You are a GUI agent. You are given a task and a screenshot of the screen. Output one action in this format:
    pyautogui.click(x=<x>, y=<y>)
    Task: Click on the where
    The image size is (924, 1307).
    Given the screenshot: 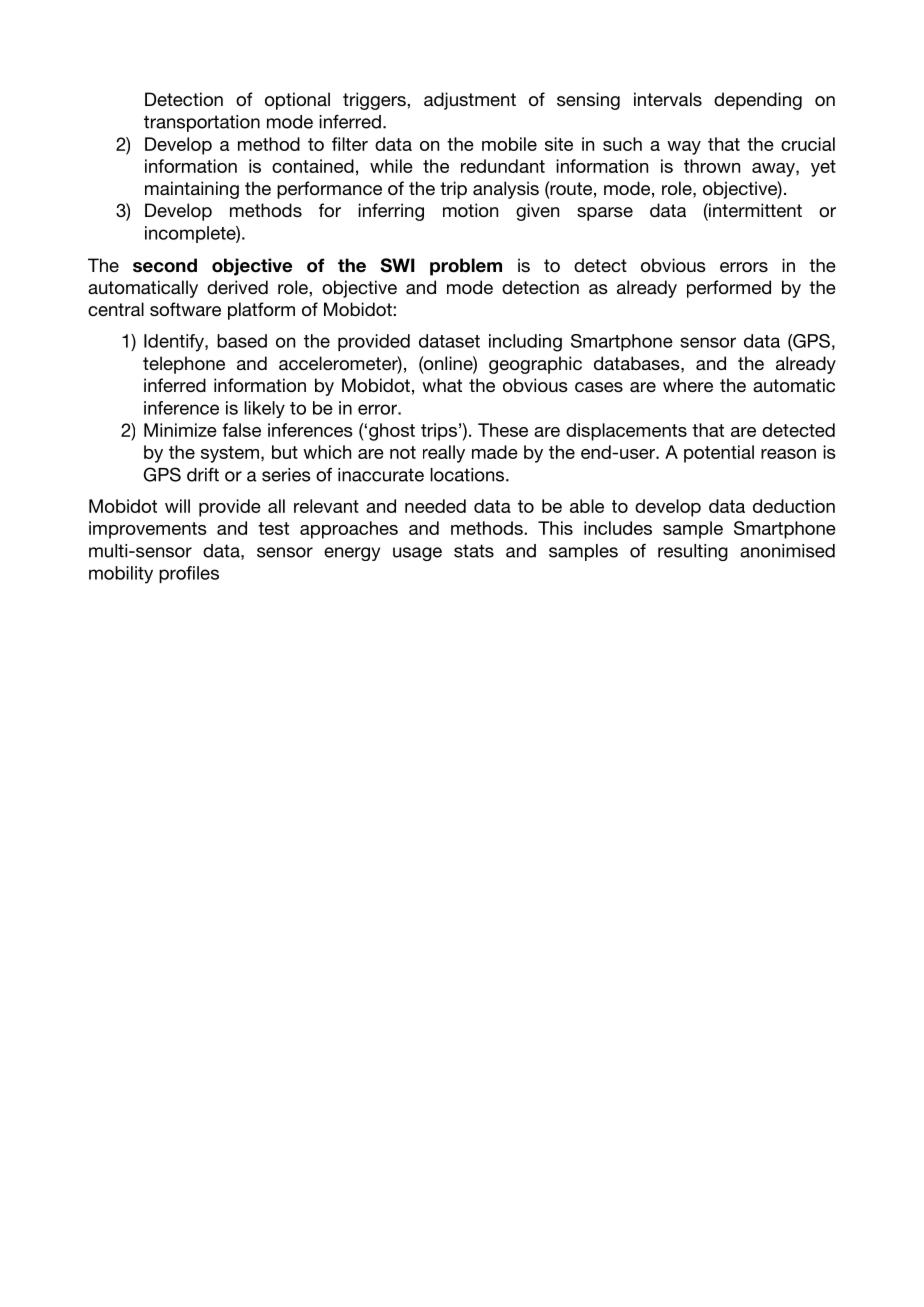 What is the action you would take?
    pyautogui.click(x=688, y=385)
